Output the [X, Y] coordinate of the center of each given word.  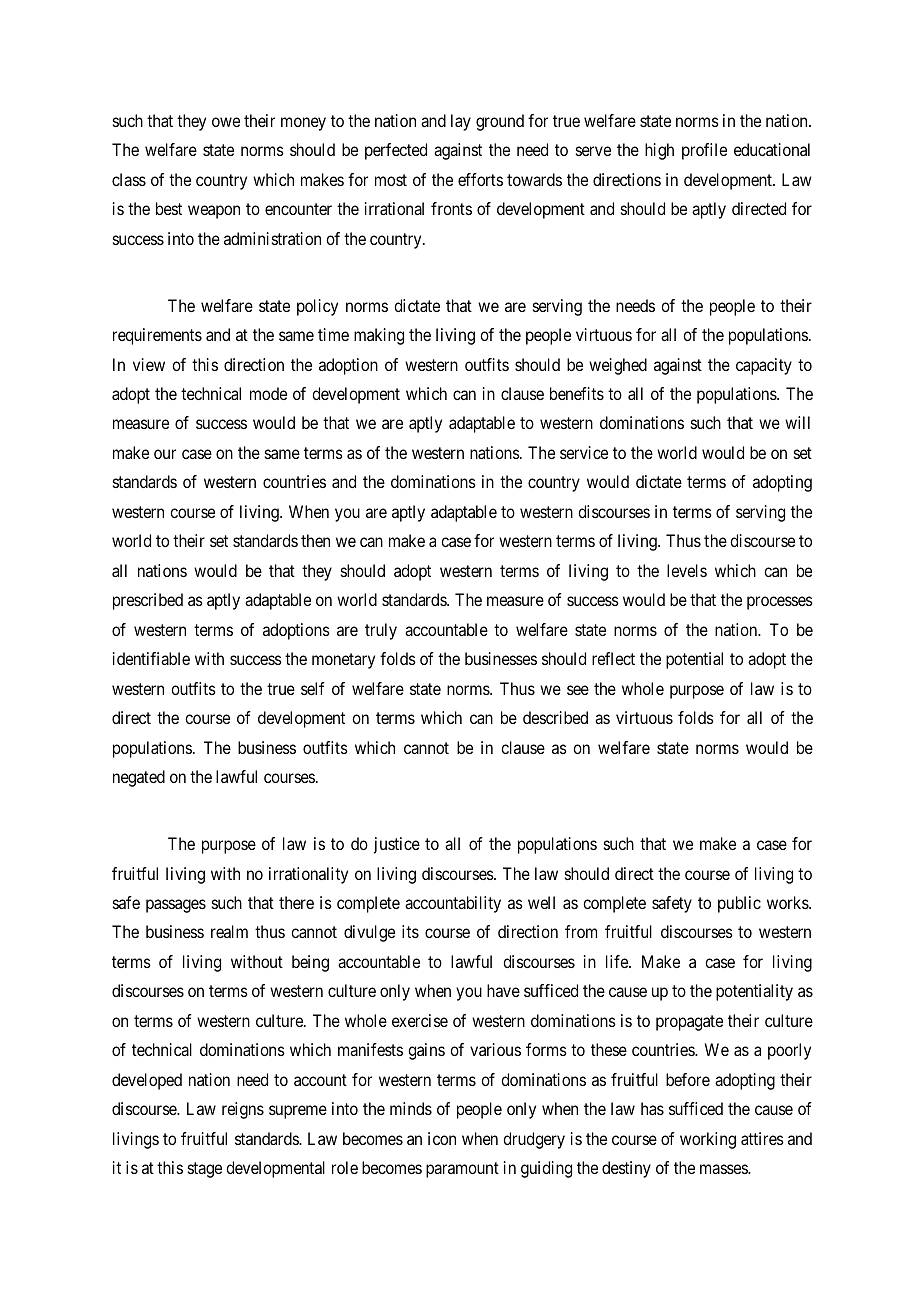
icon [442, 1138]
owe [226, 122]
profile [704, 151]
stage [205, 1170]
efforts [480, 179]
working [708, 1140]
